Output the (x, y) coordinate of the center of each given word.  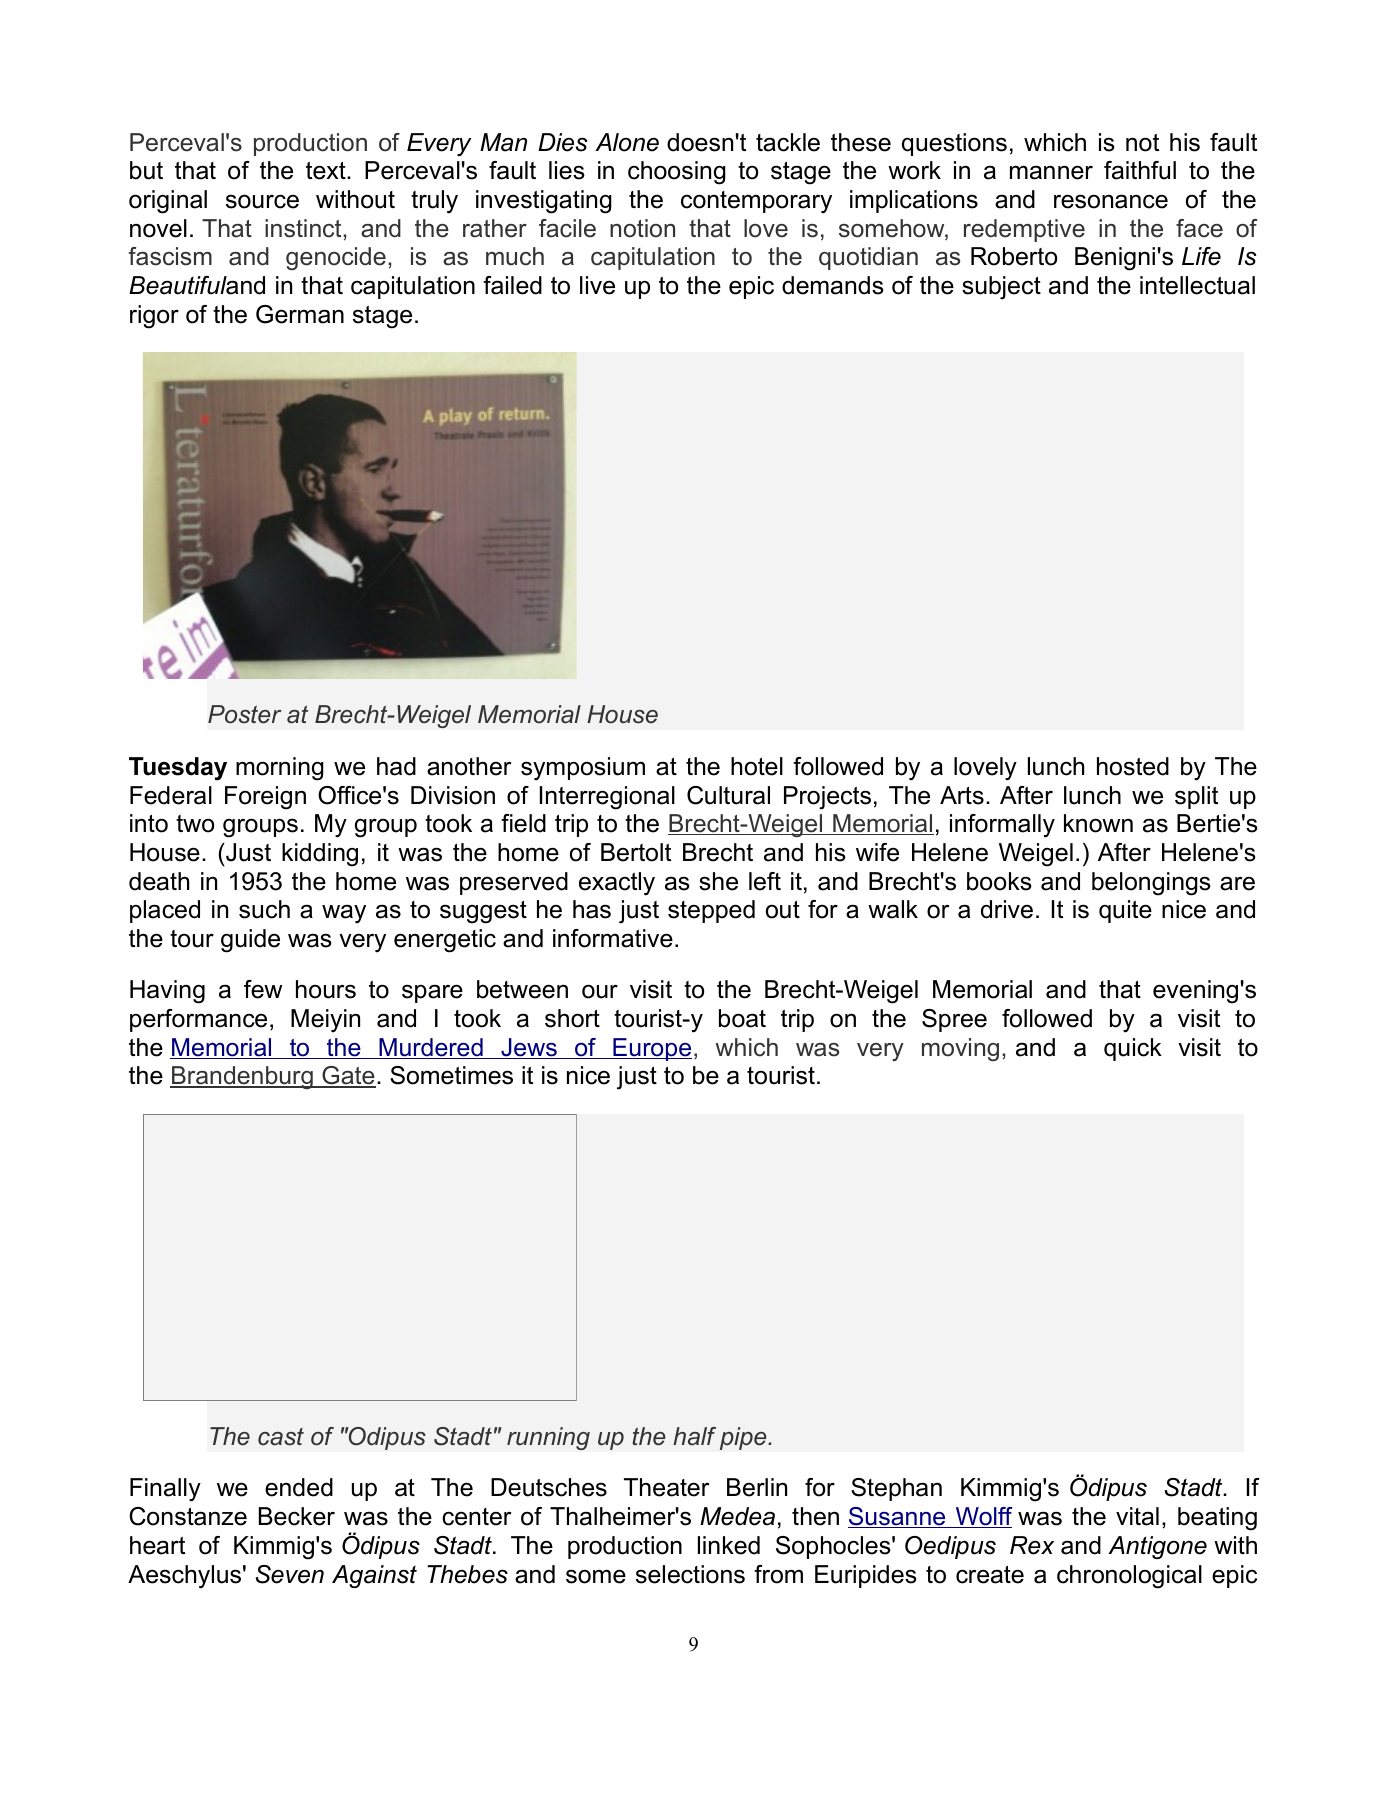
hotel (757, 766)
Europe (651, 1049)
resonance (1111, 201)
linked (729, 1545)
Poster (245, 714)
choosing (677, 173)
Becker (297, 1516)
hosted (1133, 766)
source (262, 201)
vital (1137, 1516)
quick (1133, 1049)
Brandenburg (242, 1077)
